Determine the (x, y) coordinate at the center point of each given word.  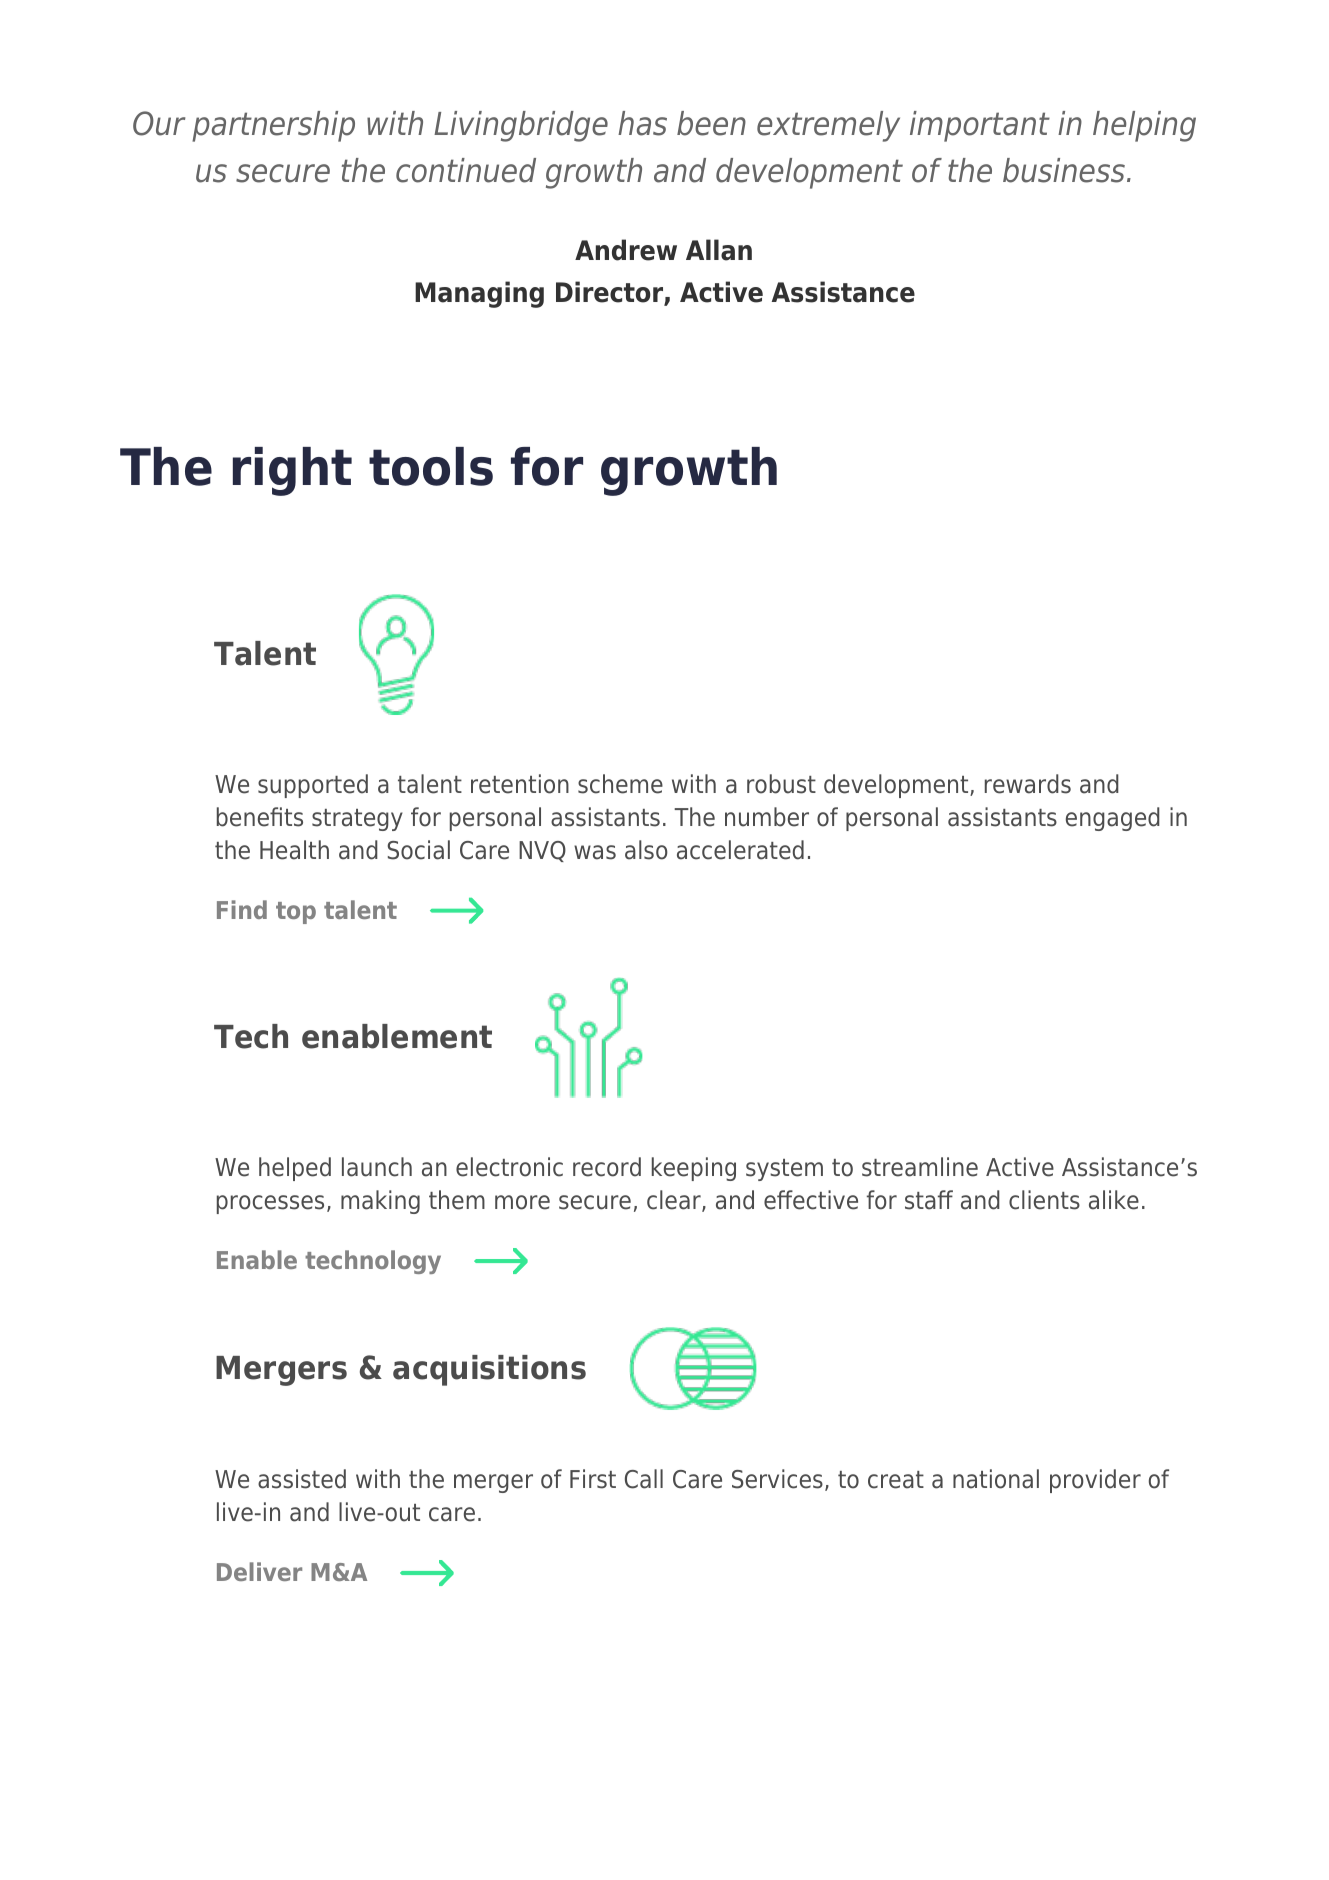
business (1064, 170)
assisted (302, 1479)
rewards (1028, 784)
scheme (620, 784)
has (642, 123)
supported (313, 786)
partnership (273, 126)
